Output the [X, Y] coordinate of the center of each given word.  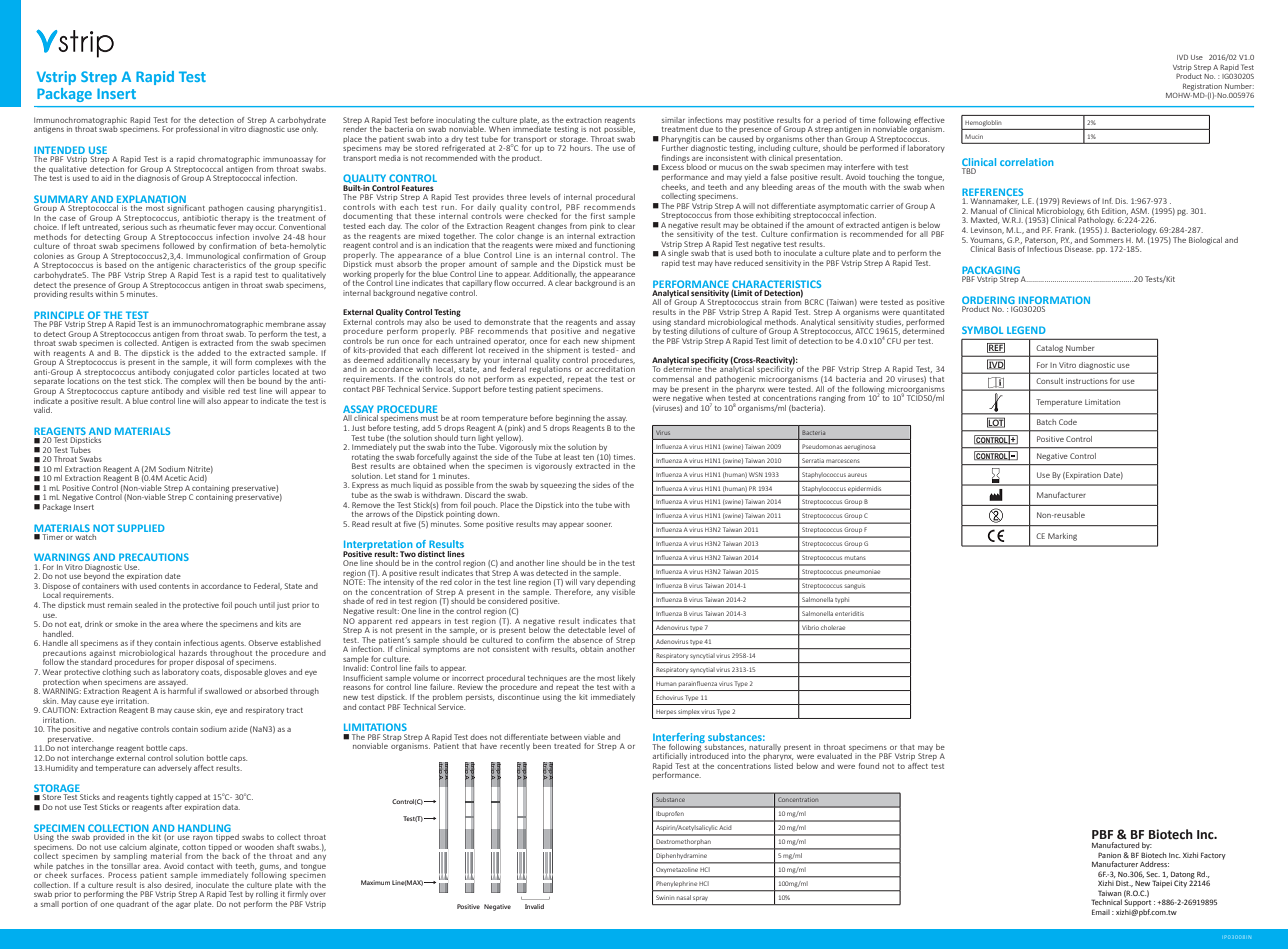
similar [673, 120]
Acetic [176, 478]
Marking [1062, 537]
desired [179, 885]
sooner [599, 525]
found [869, 766]
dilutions [704, 331]
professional [197, 130]
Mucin [974, 136]
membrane [285, 324]
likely [626, 680]
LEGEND [1026, 330]
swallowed [223, 691]
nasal [684, 897]
